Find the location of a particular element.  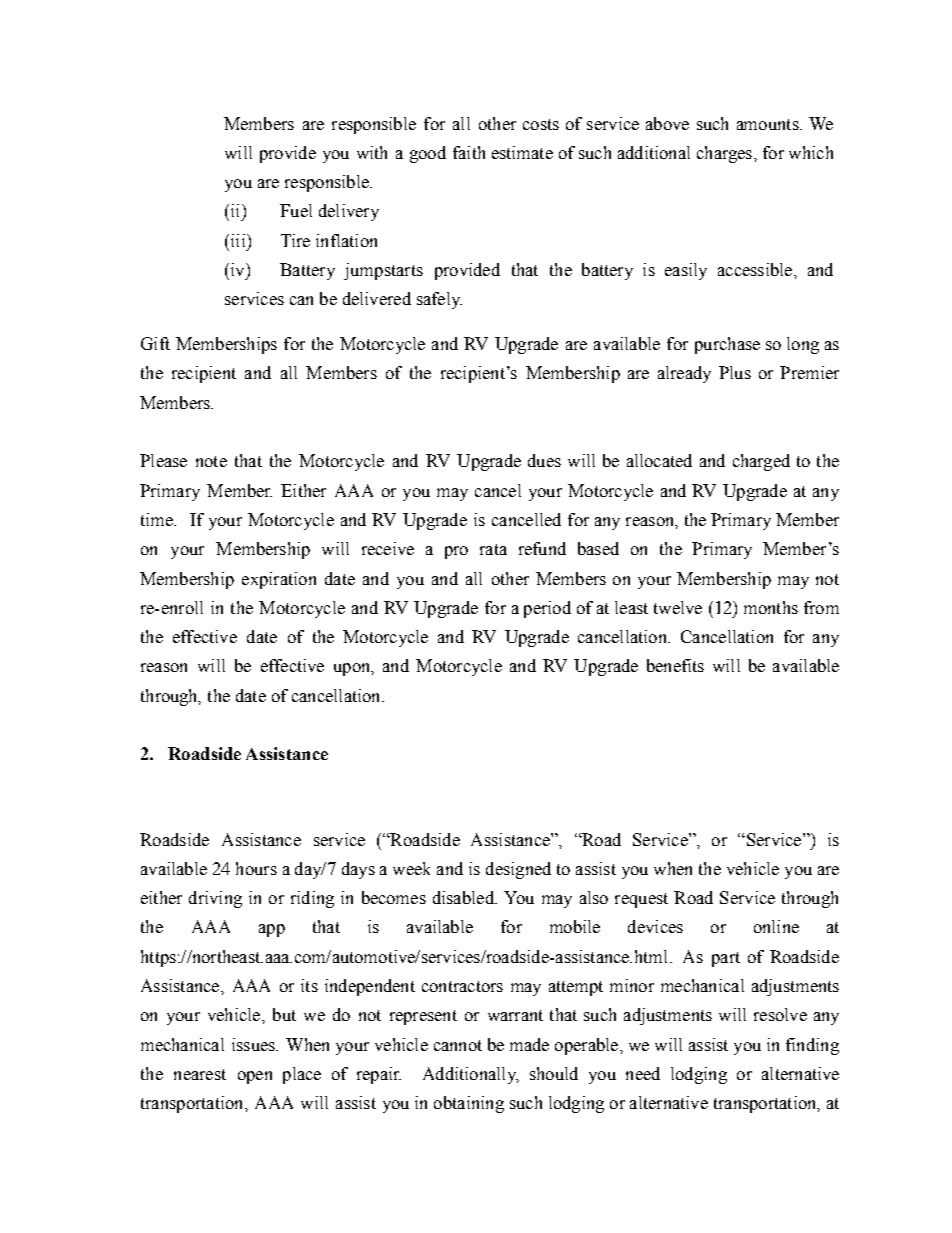

obtaining is located at coordinates (469, 1104).
